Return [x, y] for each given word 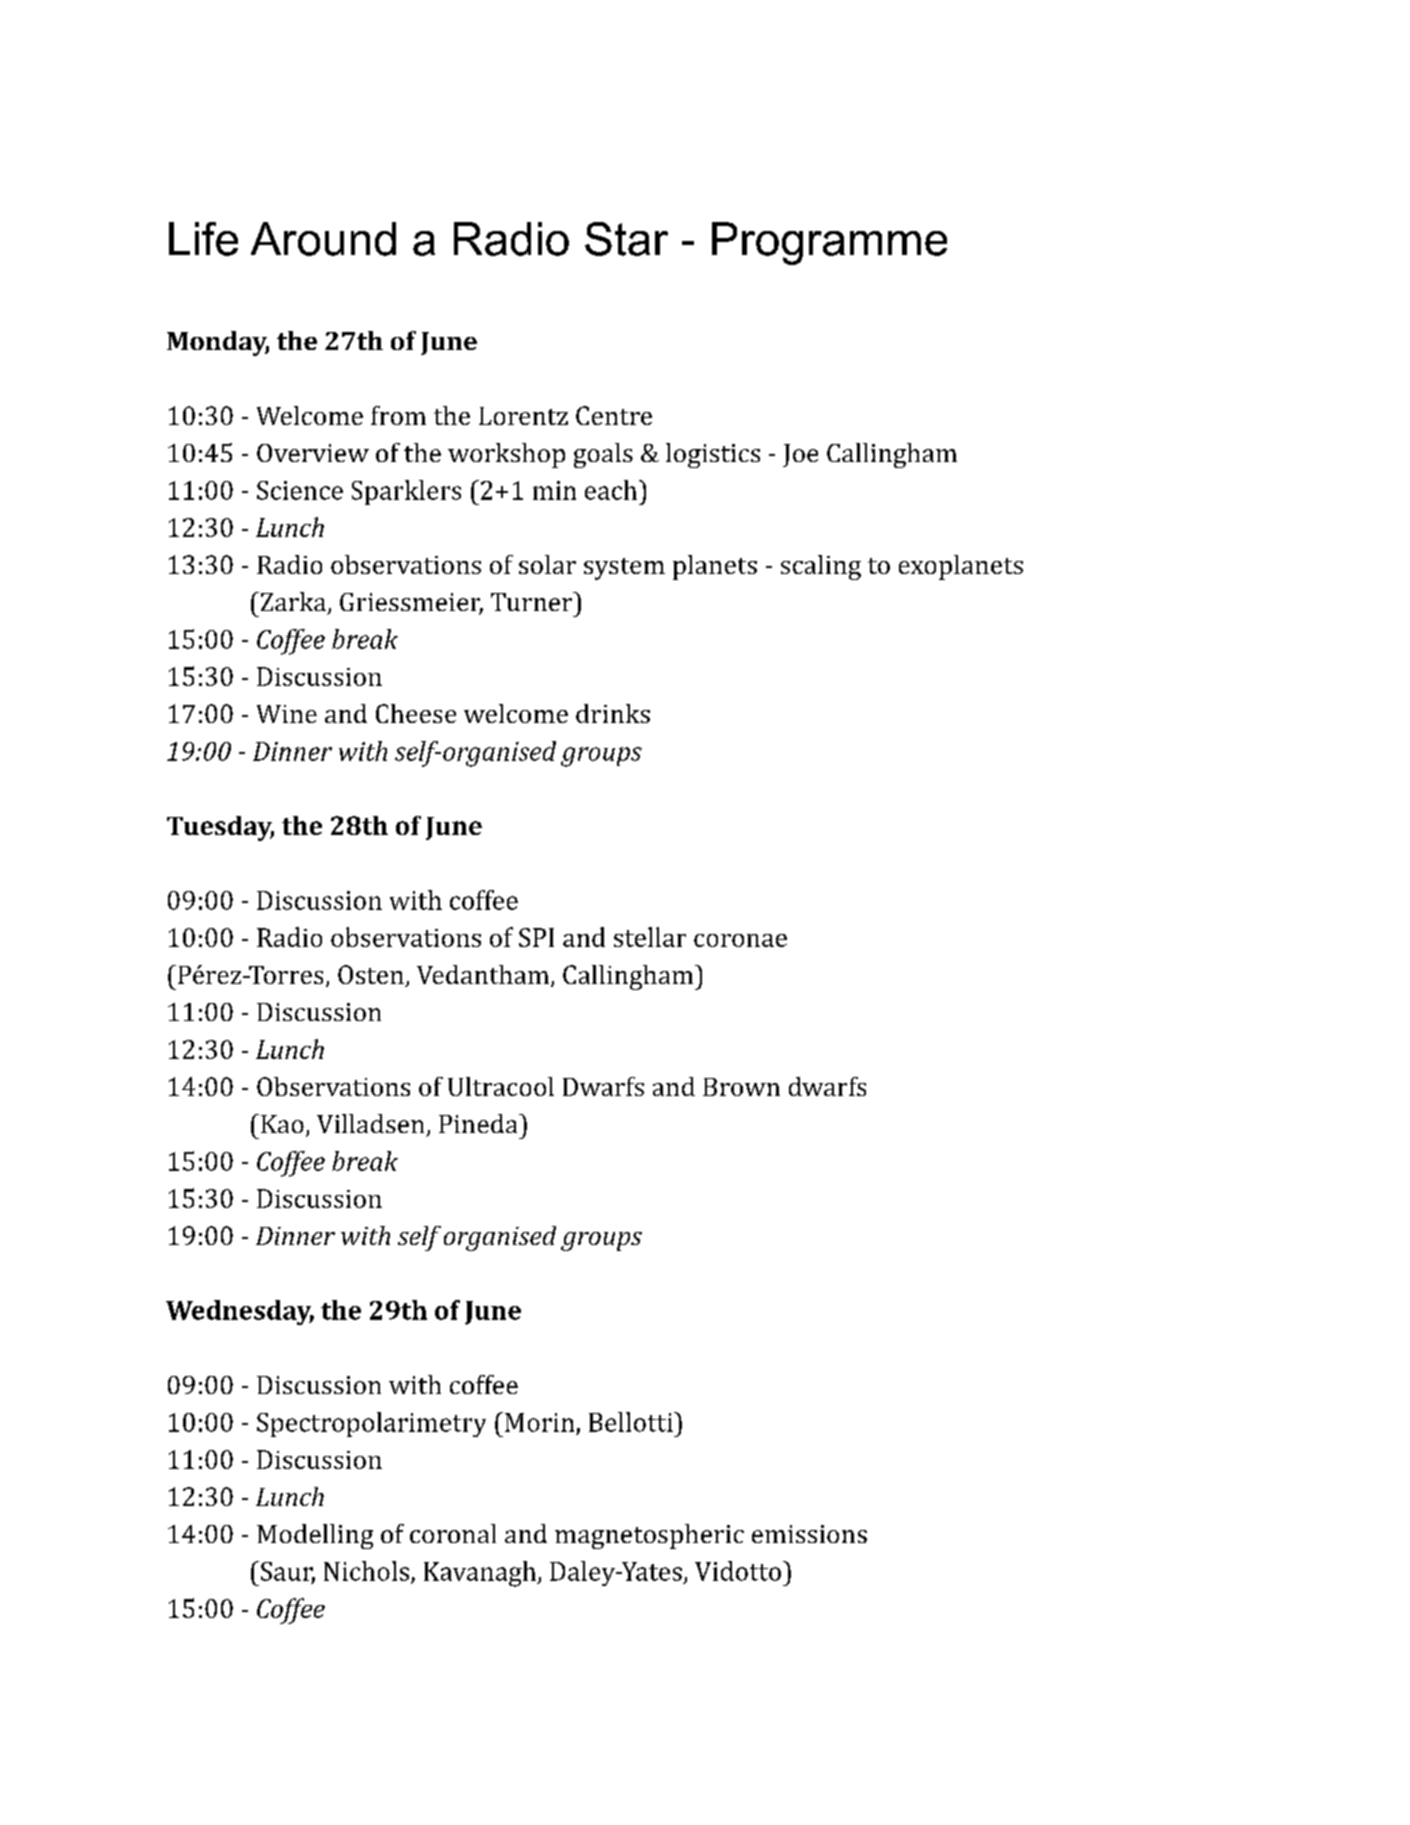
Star [626, 239]
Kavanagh [481, 1574]
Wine [287, 714]
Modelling [315, 1536]
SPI [536, 937]
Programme [829, 243]
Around [323, 239]
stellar [650, 937]
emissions [809, 1534]
